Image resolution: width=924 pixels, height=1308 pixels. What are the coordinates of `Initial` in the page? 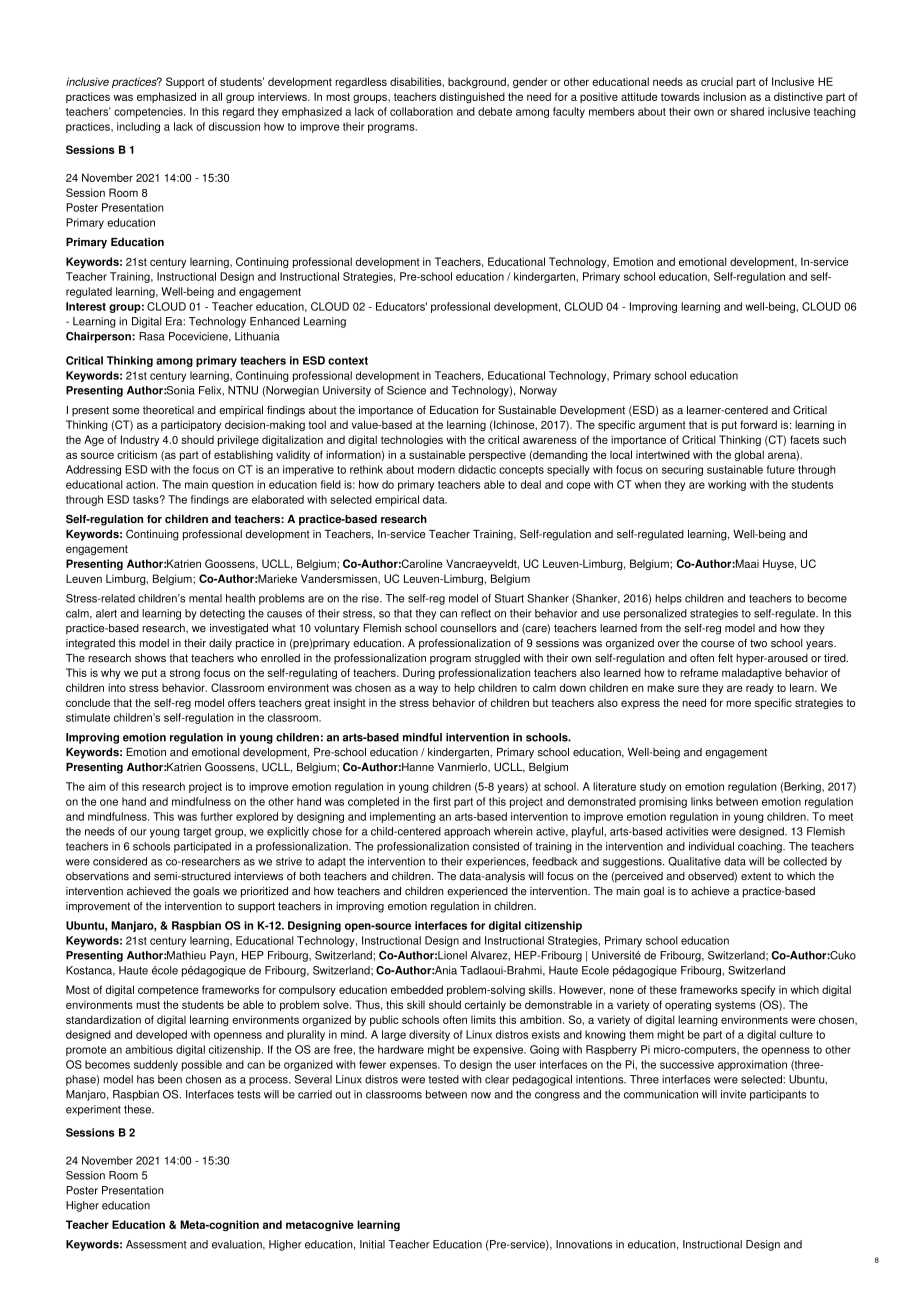 It's located at (372, 1244).
